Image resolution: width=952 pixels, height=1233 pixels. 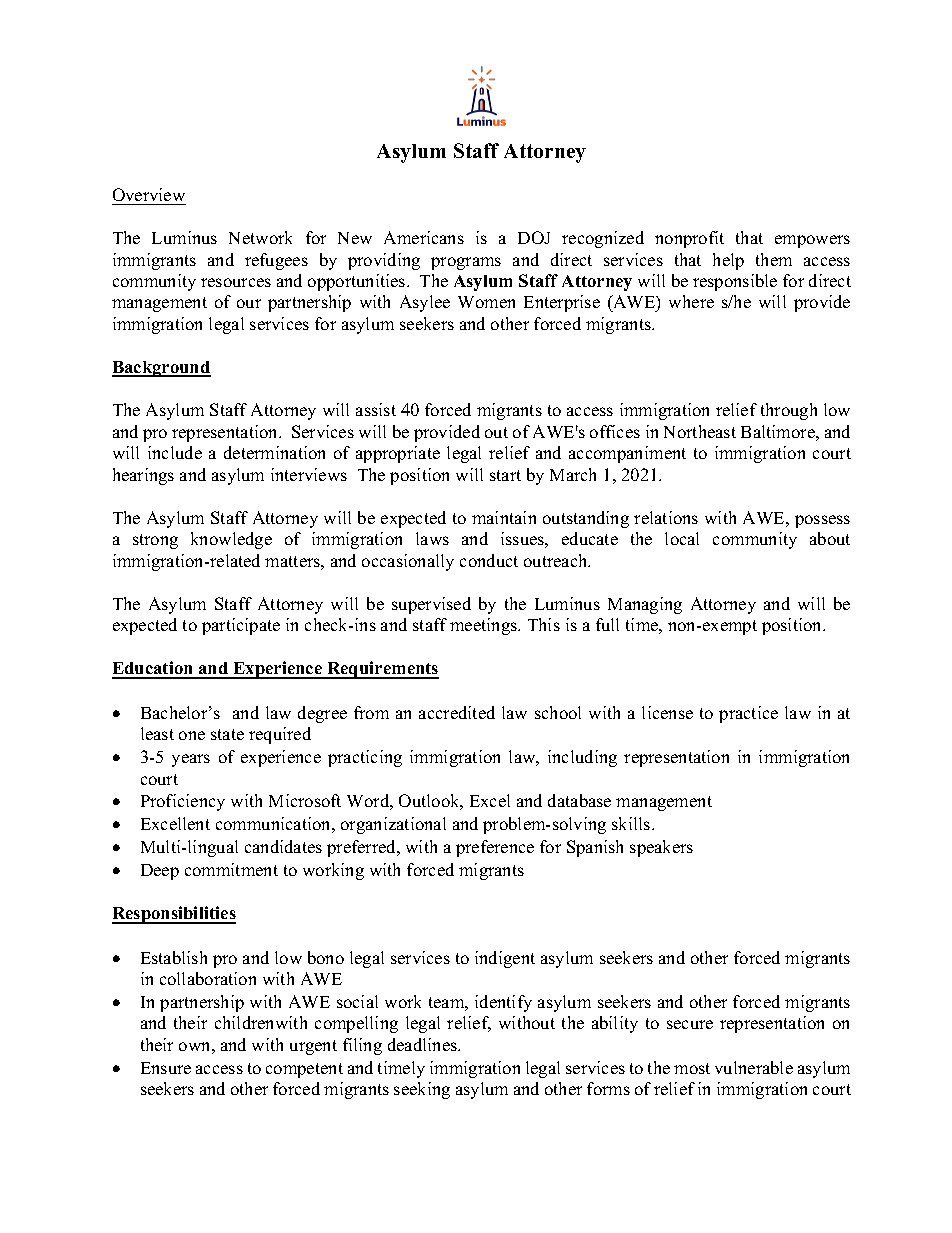 I want to click on Ensure, so click(x=166, y=1068).
